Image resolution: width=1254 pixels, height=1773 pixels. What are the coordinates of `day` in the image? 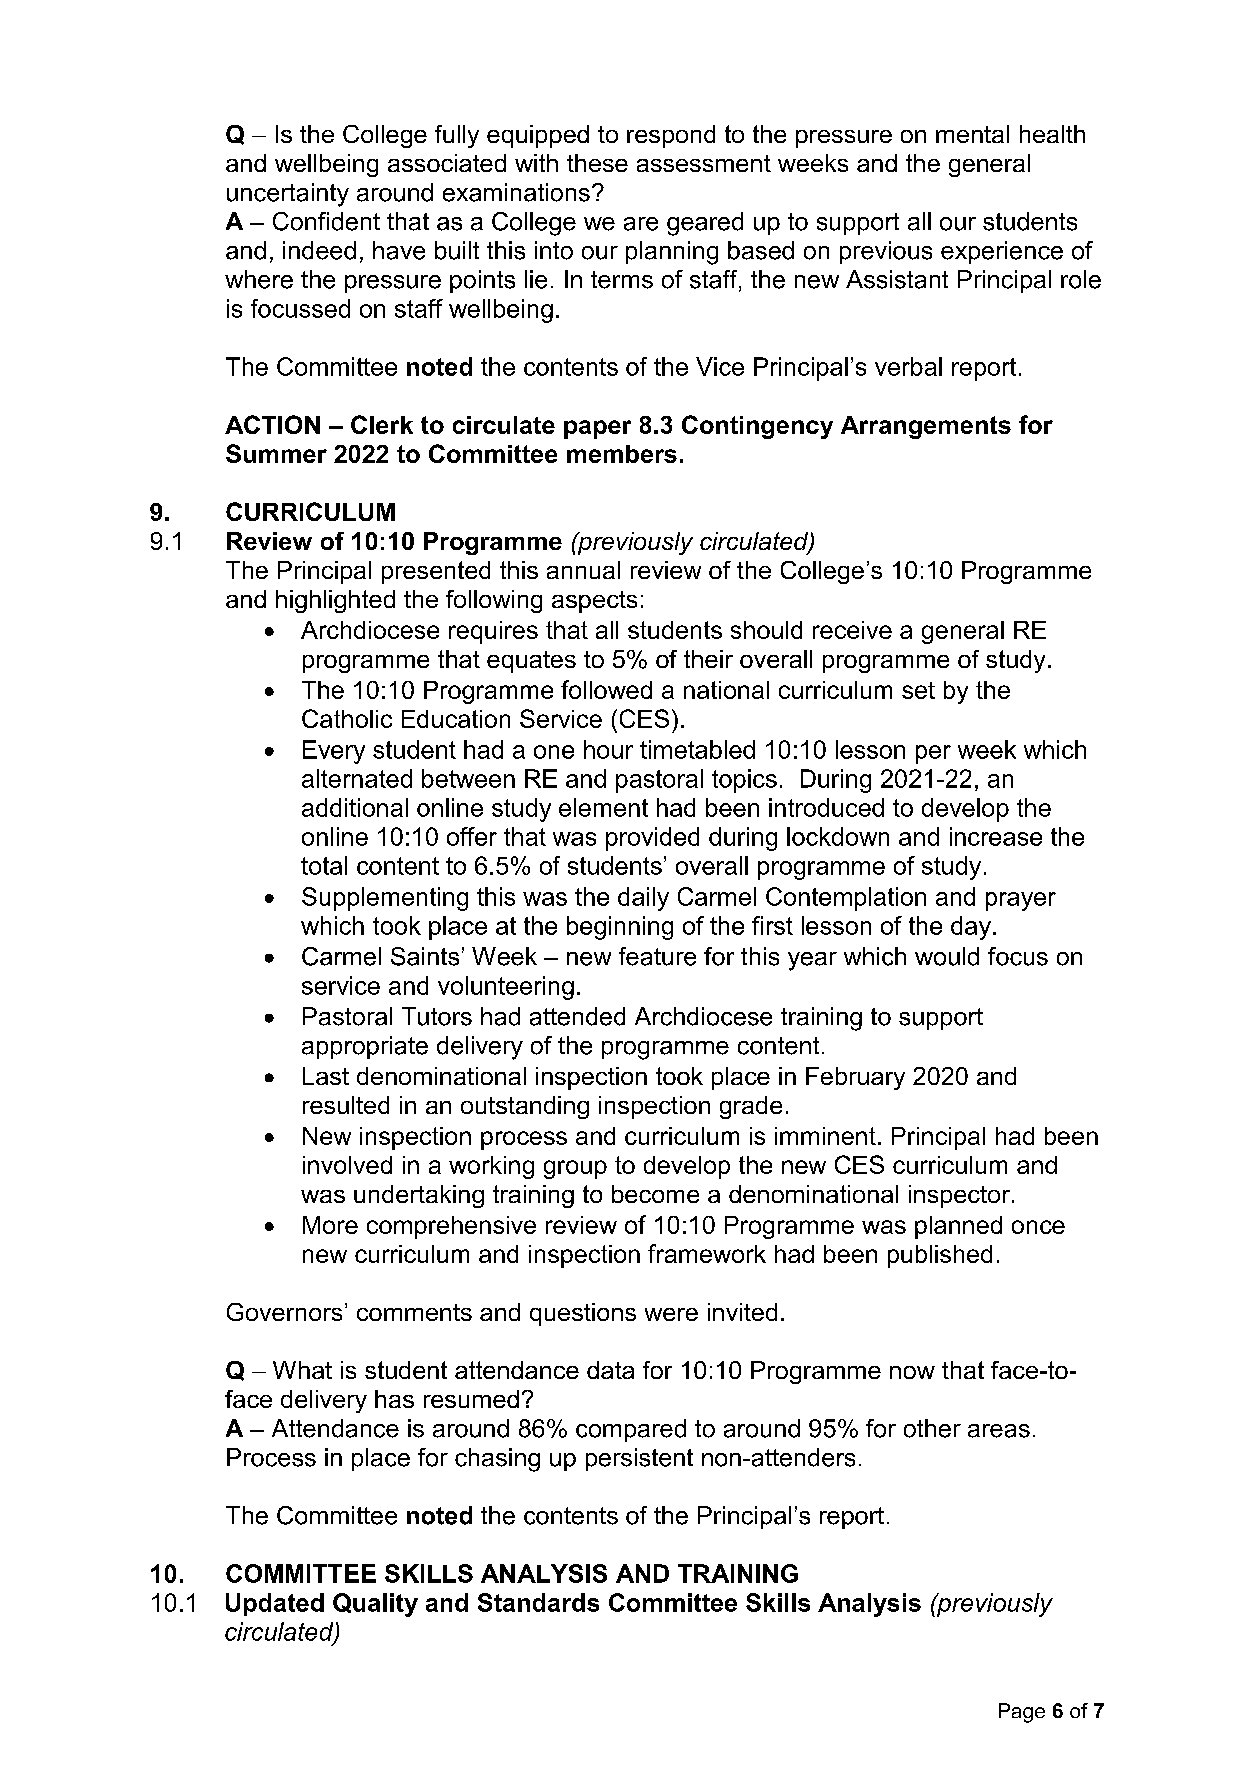 It's located at (971, 928).
